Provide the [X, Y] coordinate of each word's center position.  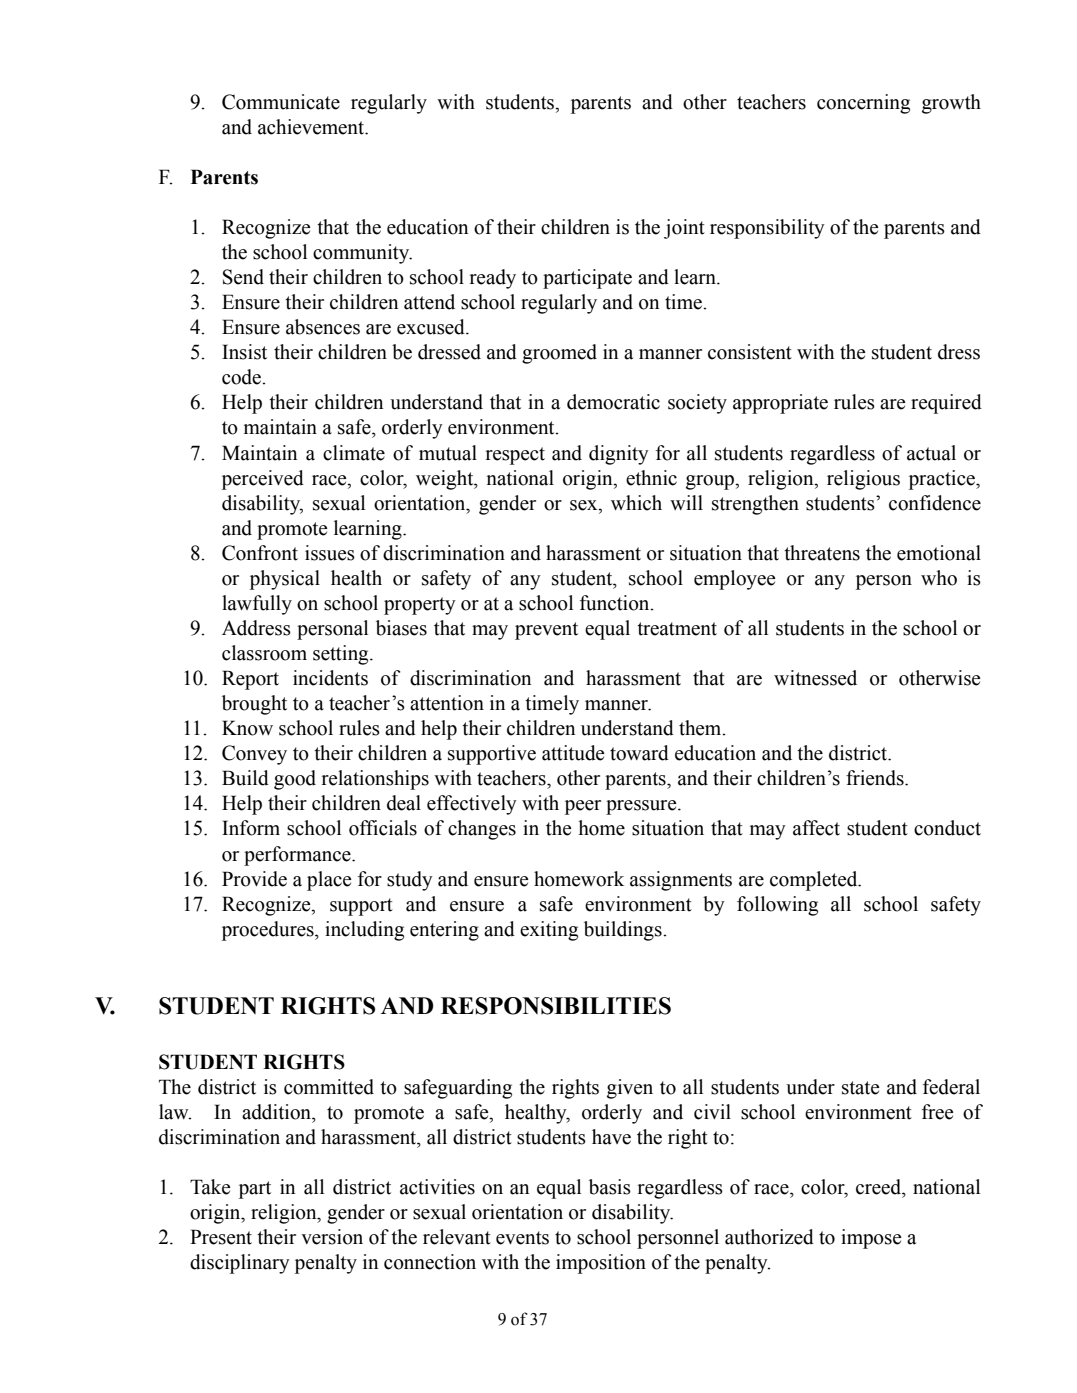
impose [871, 1239]
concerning [863, 104]
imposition [601, 1264]
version [332, 1237]
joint [684, 229]
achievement [312, 127]
